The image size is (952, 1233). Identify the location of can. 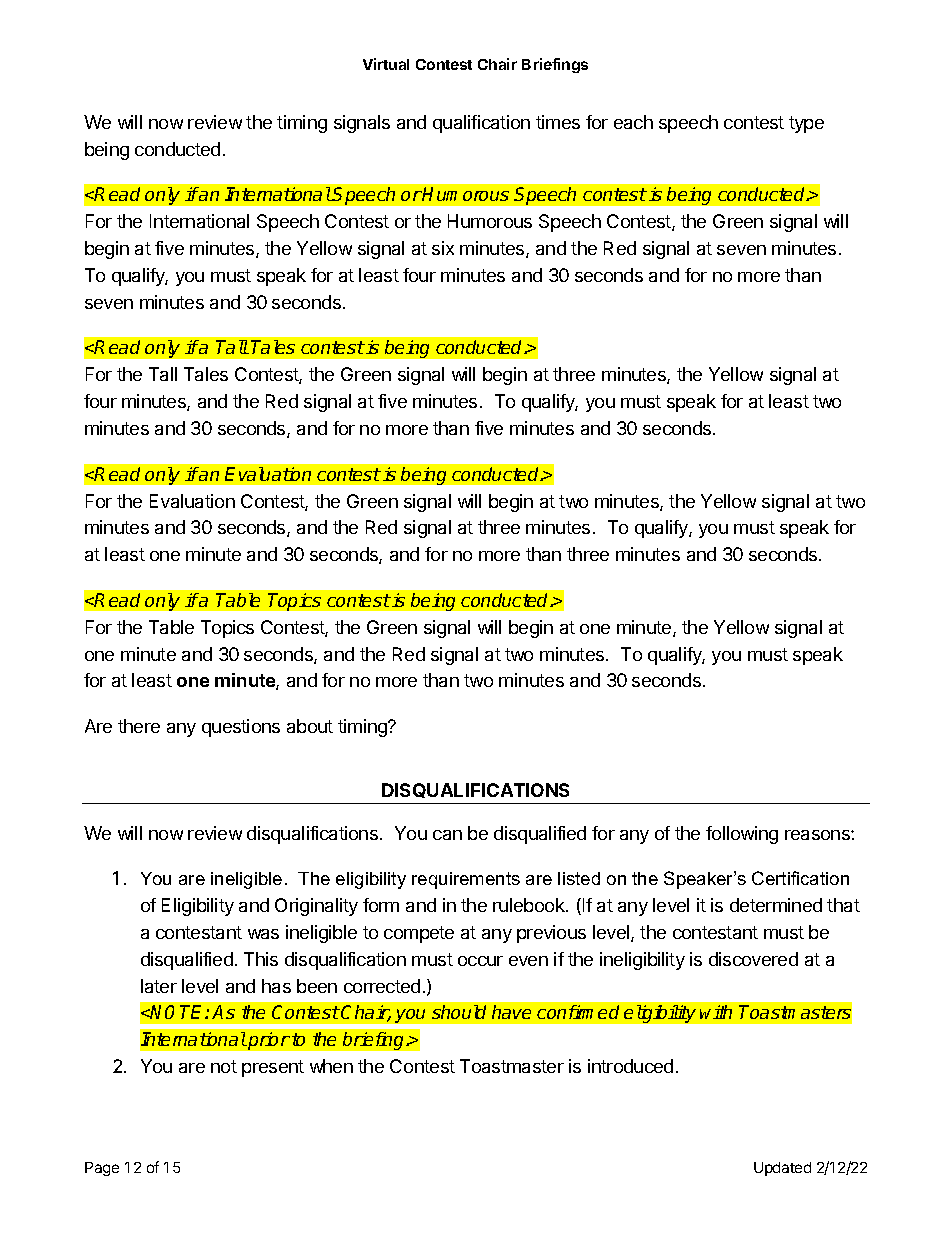
(447, 835).
